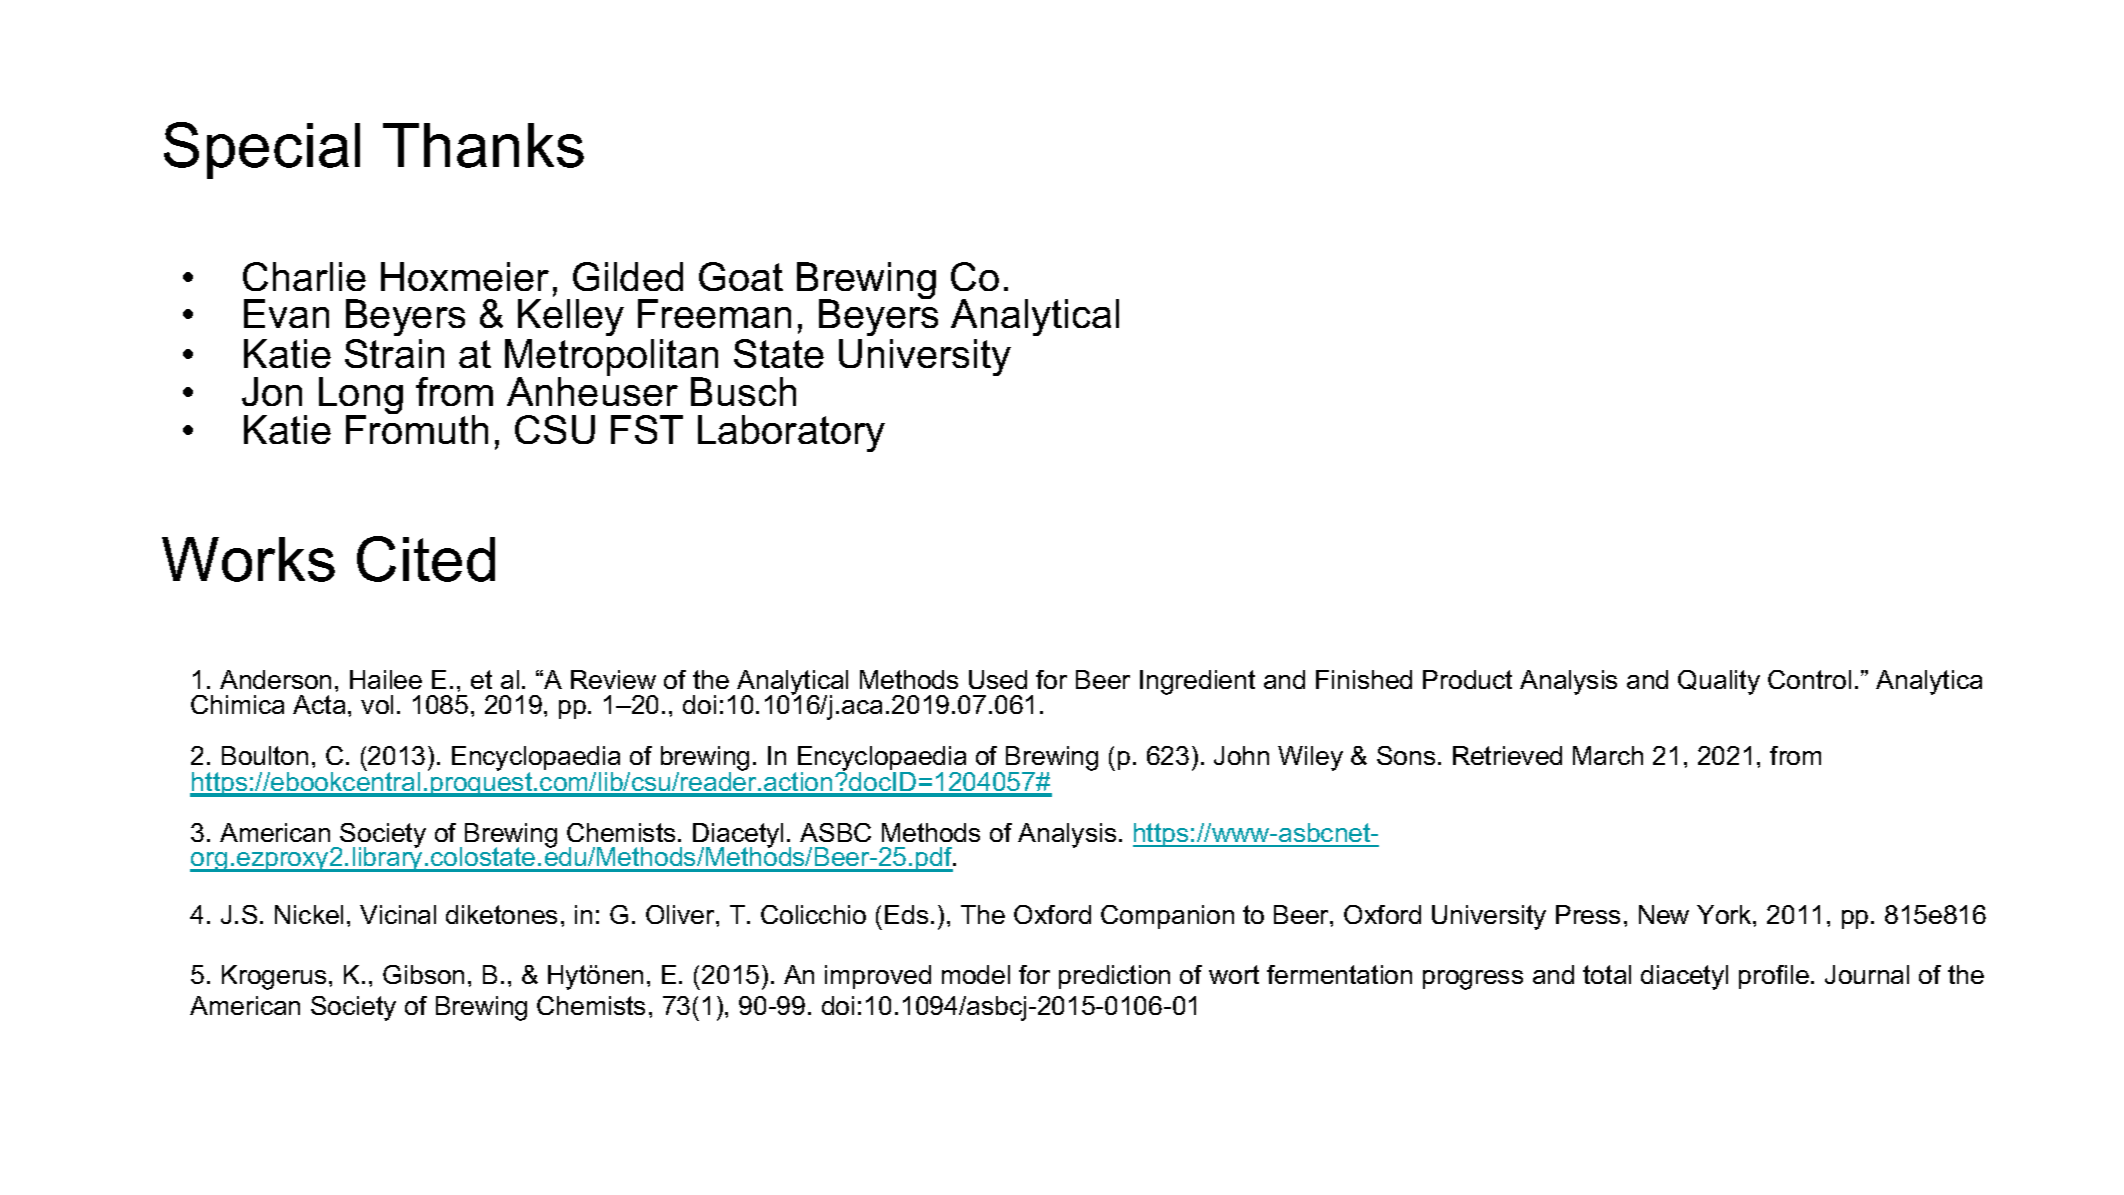  I want to click on prediction, so click(1114, 977).
